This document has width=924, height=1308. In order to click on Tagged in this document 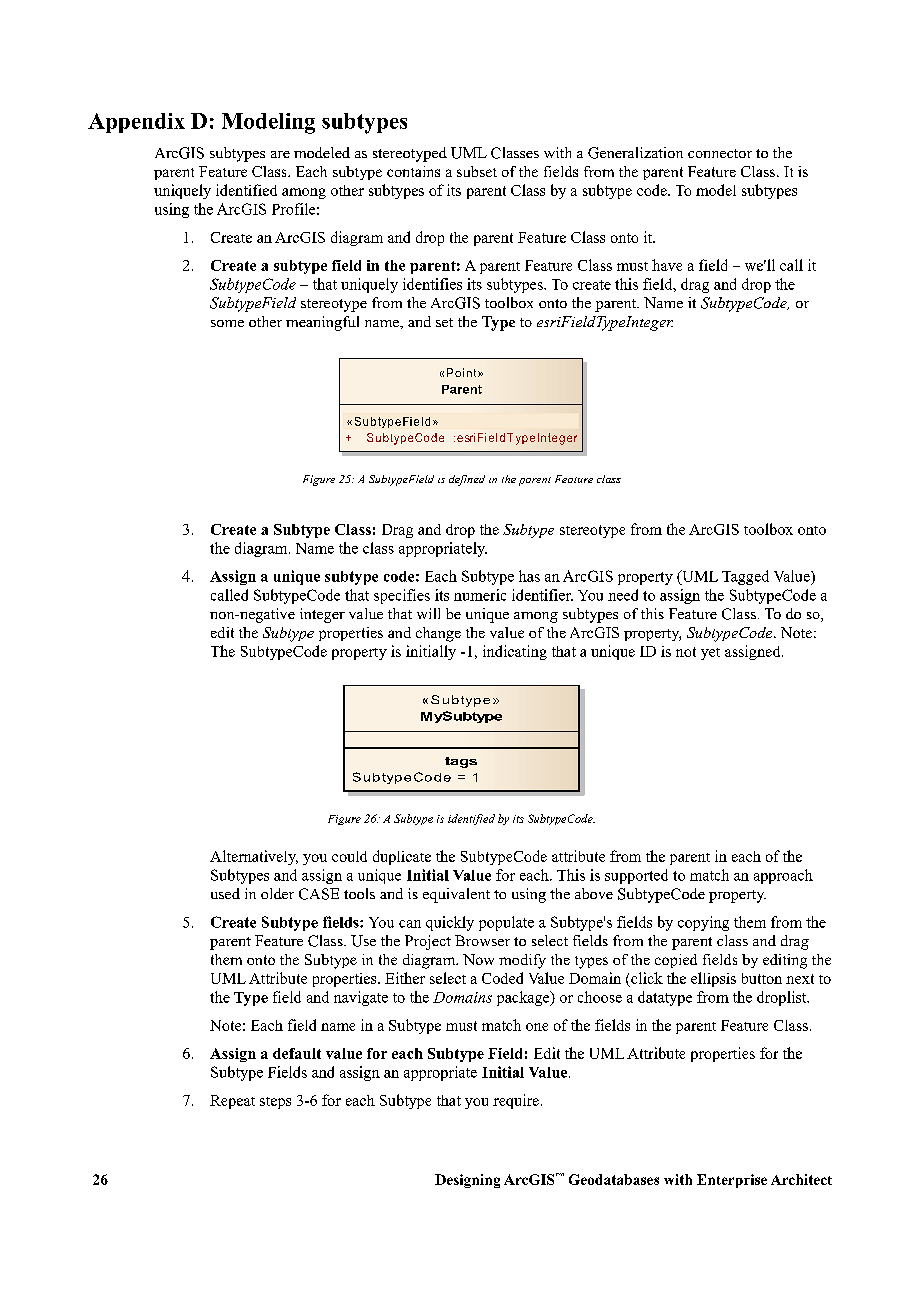, I will do `click(745, 577)`.
